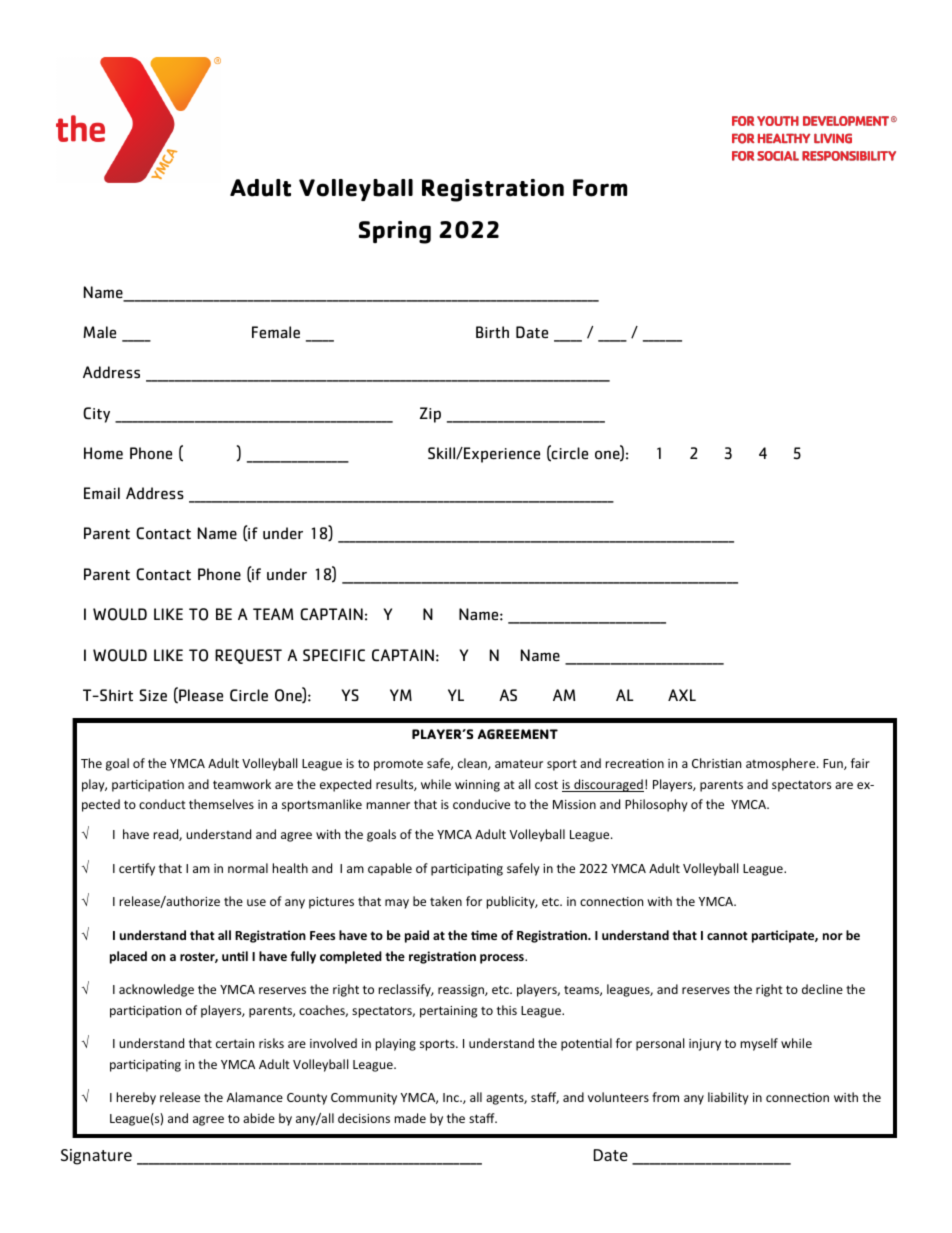  I want to click on Birth, so click(492, 332).
